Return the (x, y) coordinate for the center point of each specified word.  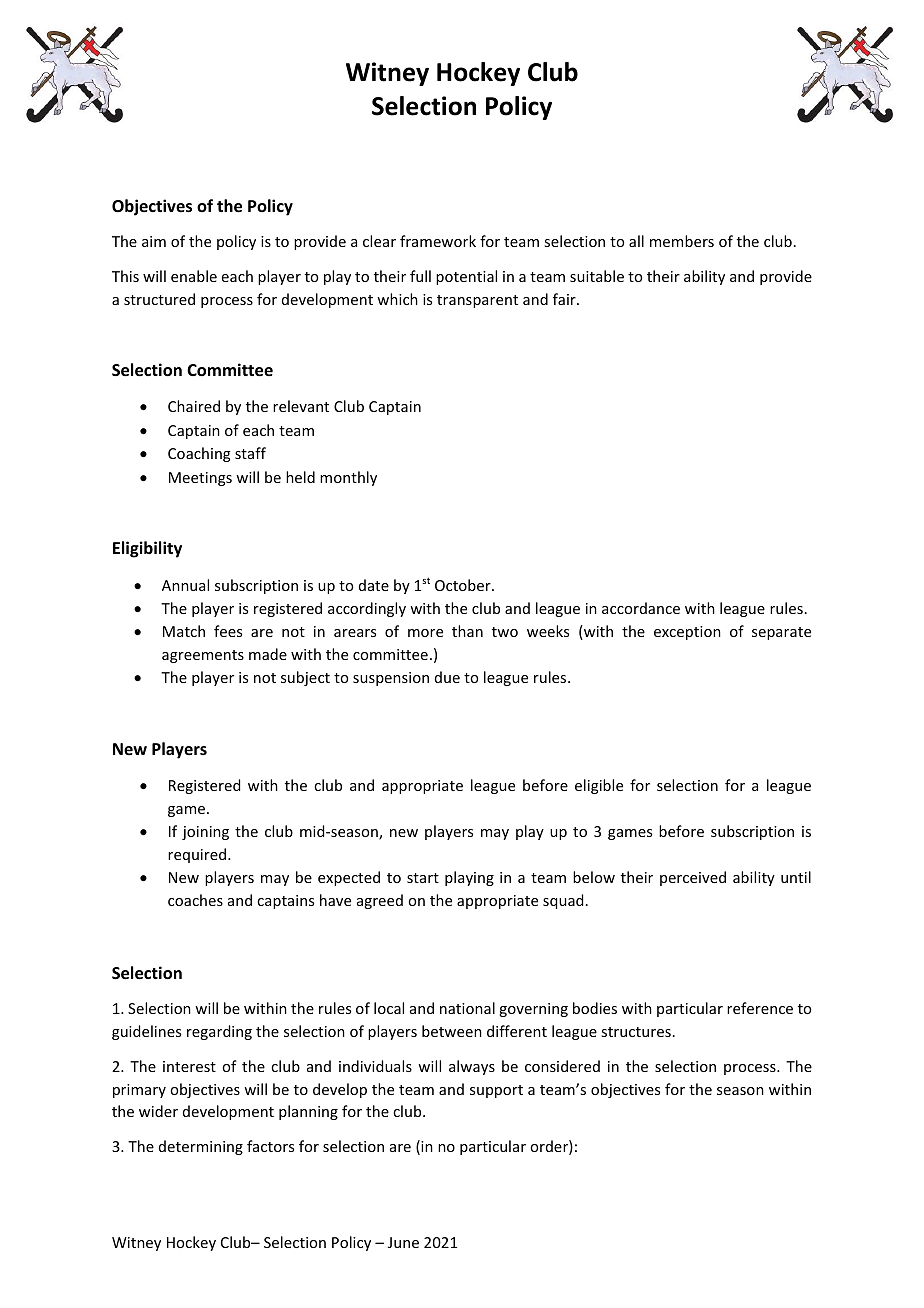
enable (194, 276)
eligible (599, 786)
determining (201, 1147)
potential (466, 277)
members (682, 241)
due (447, 677)
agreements (203, 656)
